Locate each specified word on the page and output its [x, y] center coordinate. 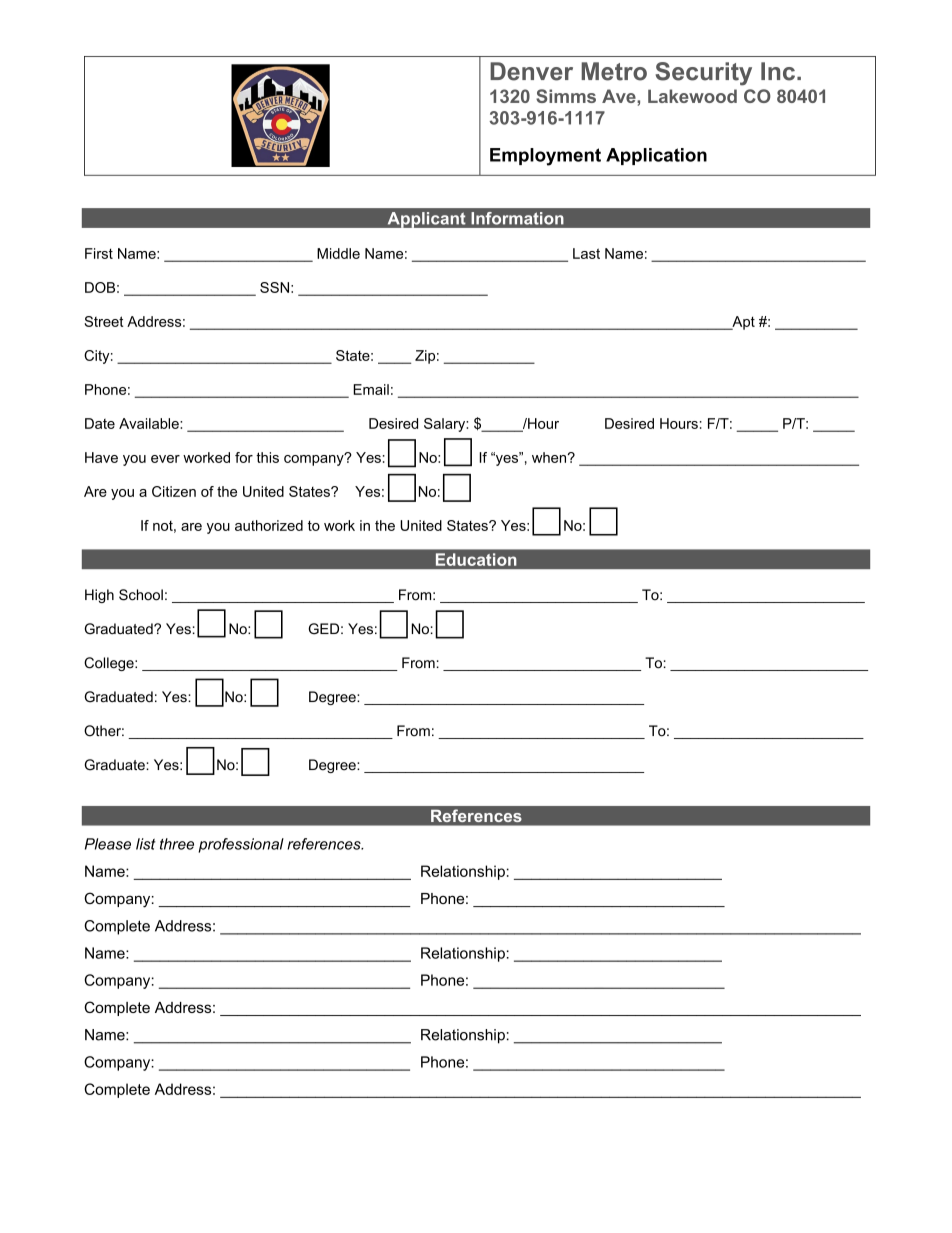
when [550, 457]
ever [165, 459]
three [177, 844]
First [99, 253]
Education [476, 559]
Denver [531, 71]
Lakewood [692, 96]
